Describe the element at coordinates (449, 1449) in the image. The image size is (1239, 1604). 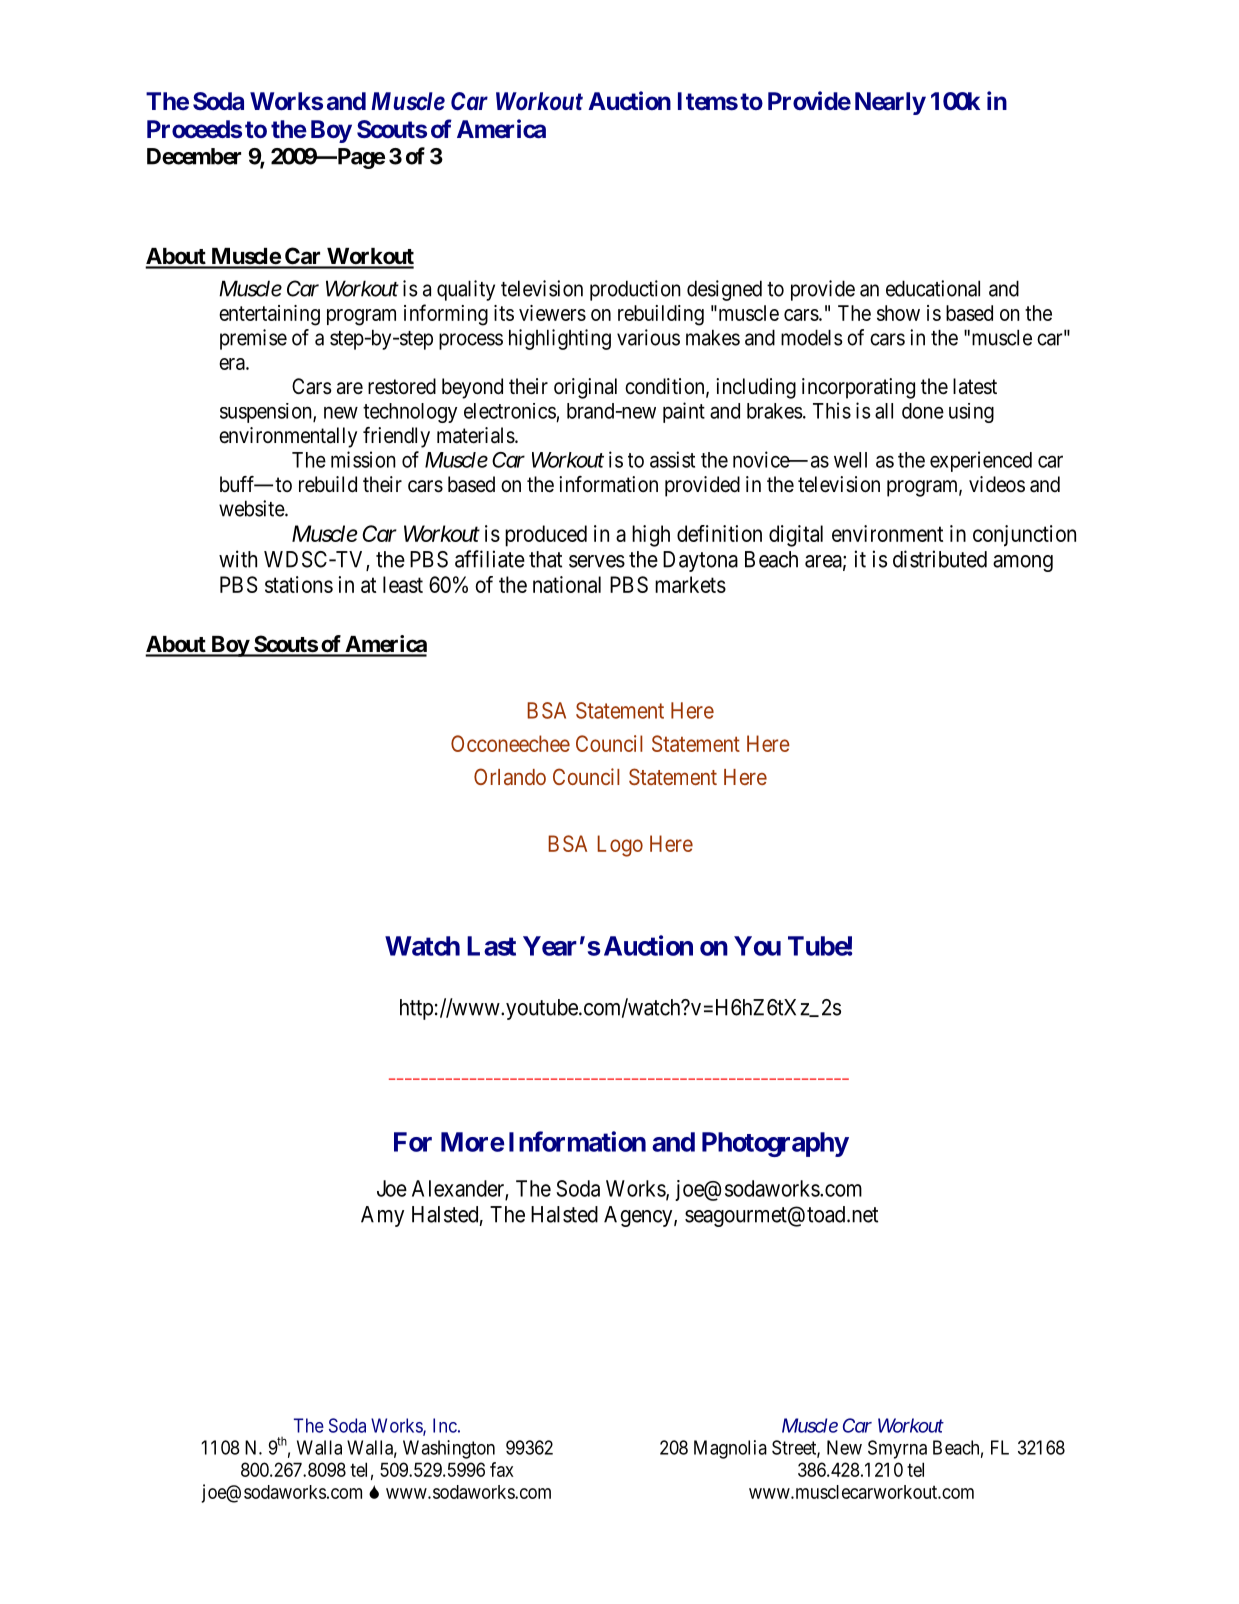
I see `Washington` at that location.
